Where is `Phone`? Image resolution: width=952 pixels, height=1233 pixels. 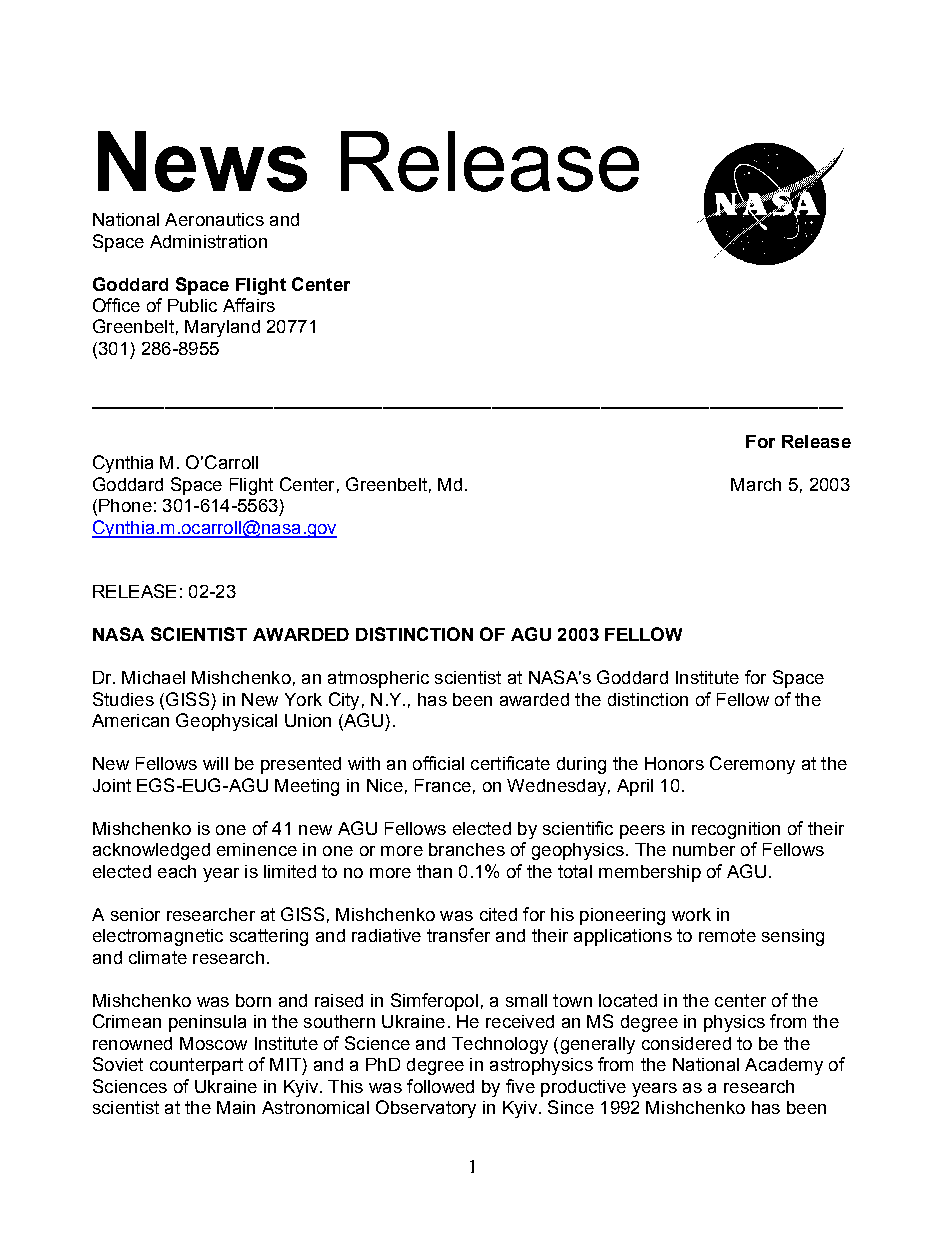
Phone is located at coordinates (125, 505).
